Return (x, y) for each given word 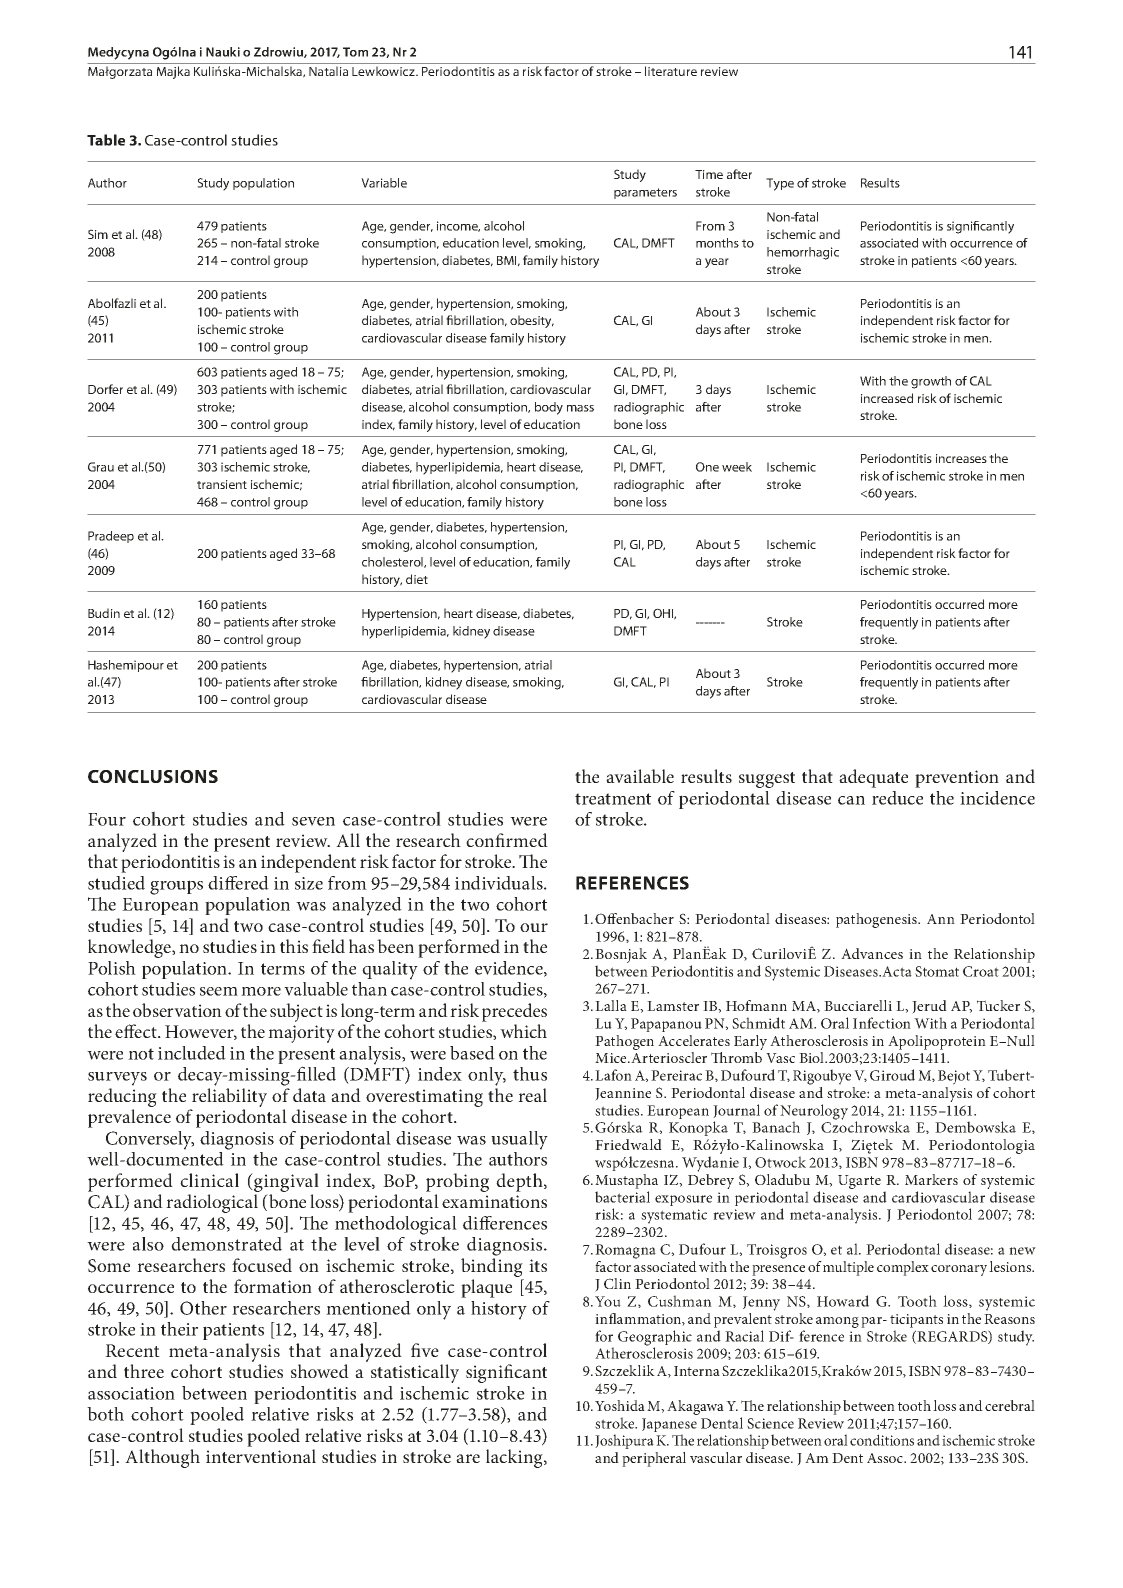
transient (222, 484)
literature (671, 71)
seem (219, 991)
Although (162, 1458)
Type (780, 184)
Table (106, 140)
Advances (872, 953)
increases (961, 458)
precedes (514, 1012)
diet (417, 579)
